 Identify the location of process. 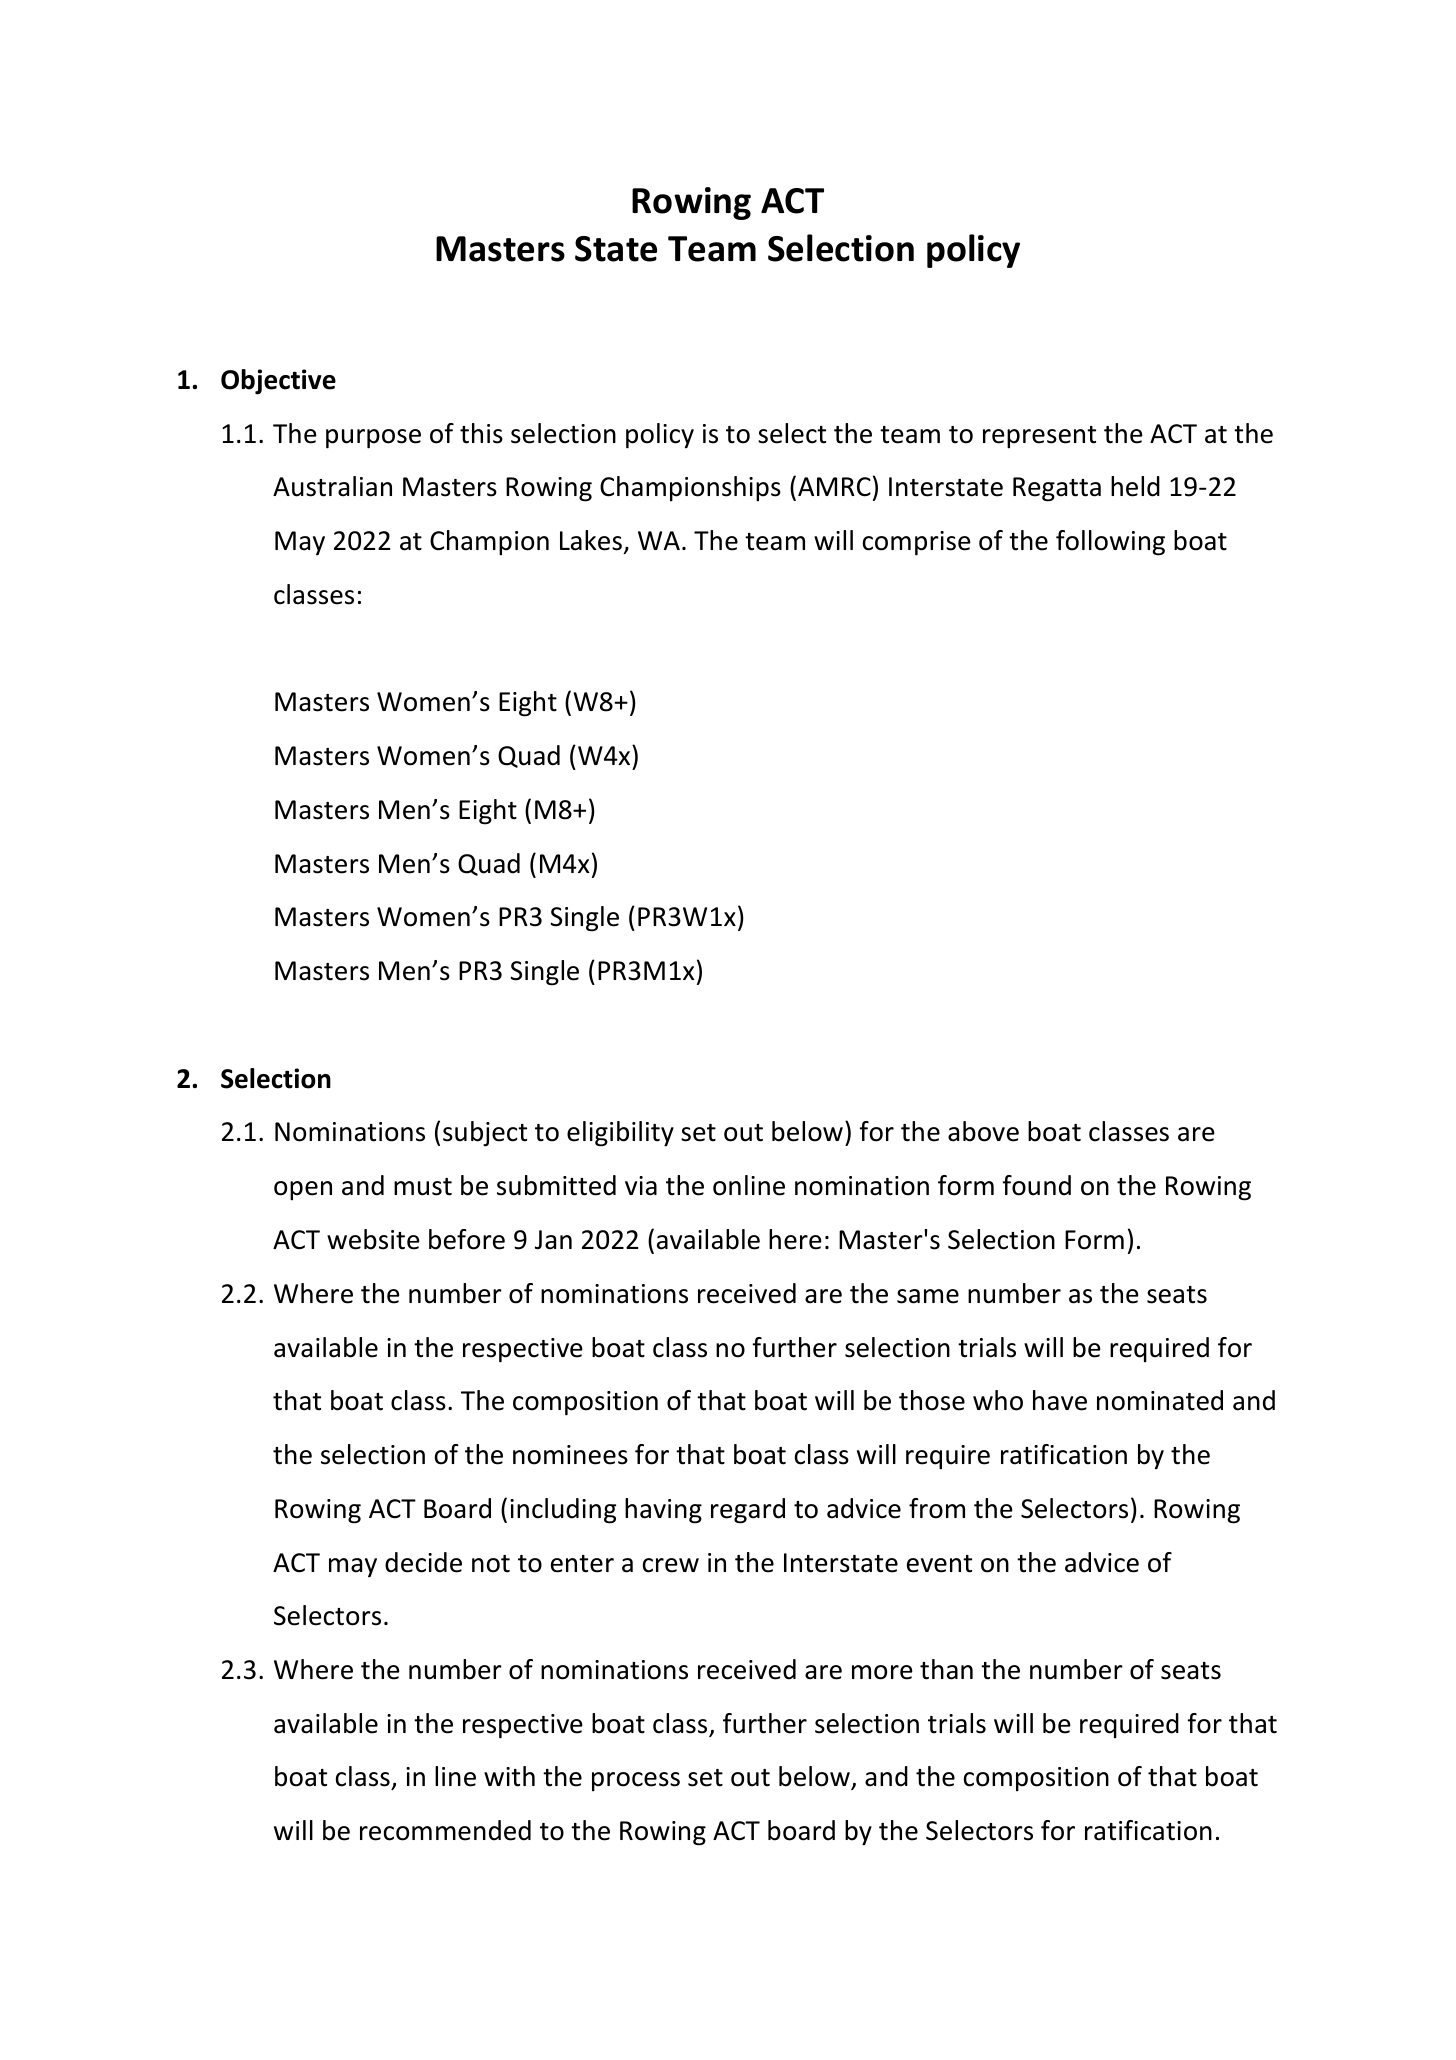
(636, 1781).
